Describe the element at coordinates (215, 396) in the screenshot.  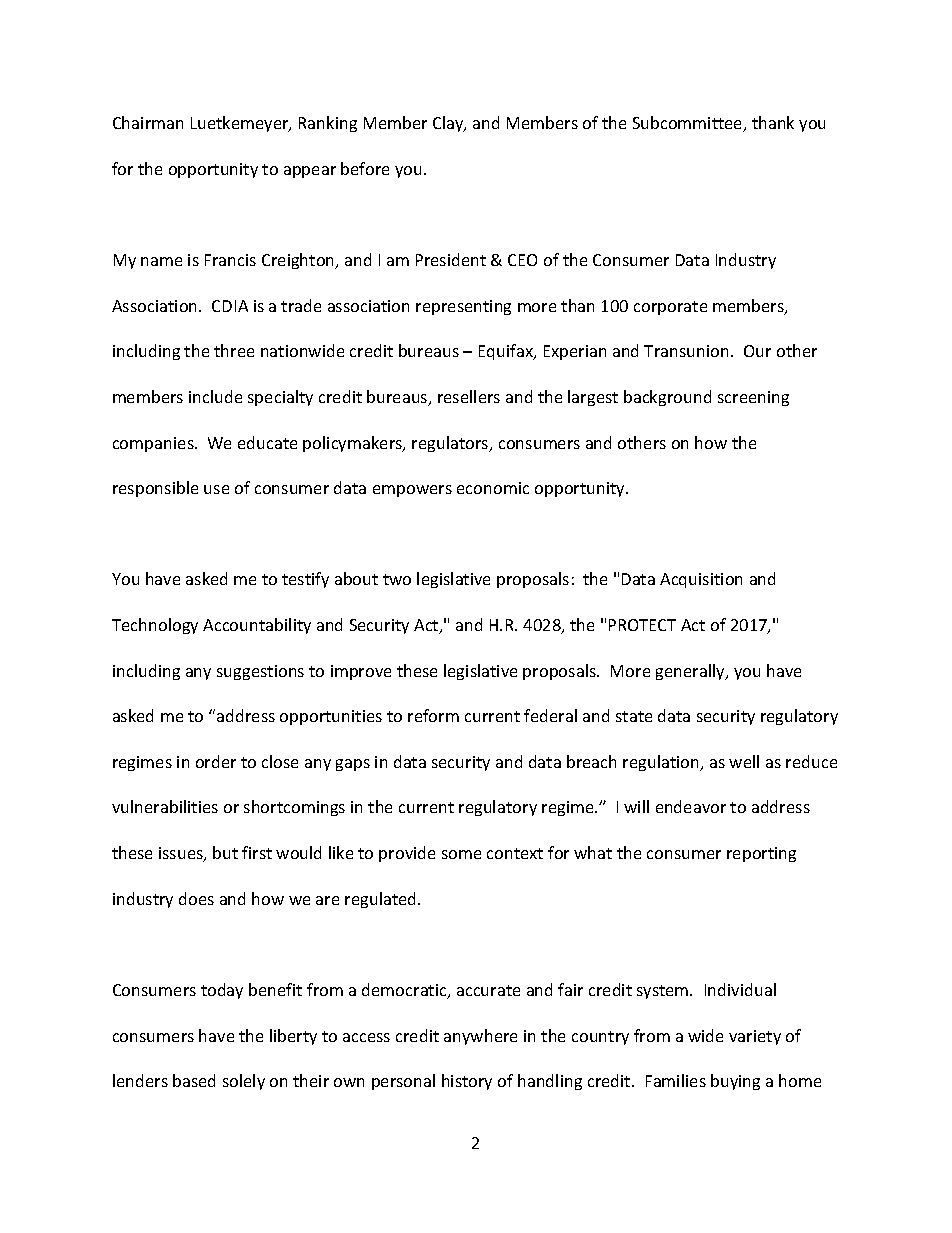
I see `include` at that location.
